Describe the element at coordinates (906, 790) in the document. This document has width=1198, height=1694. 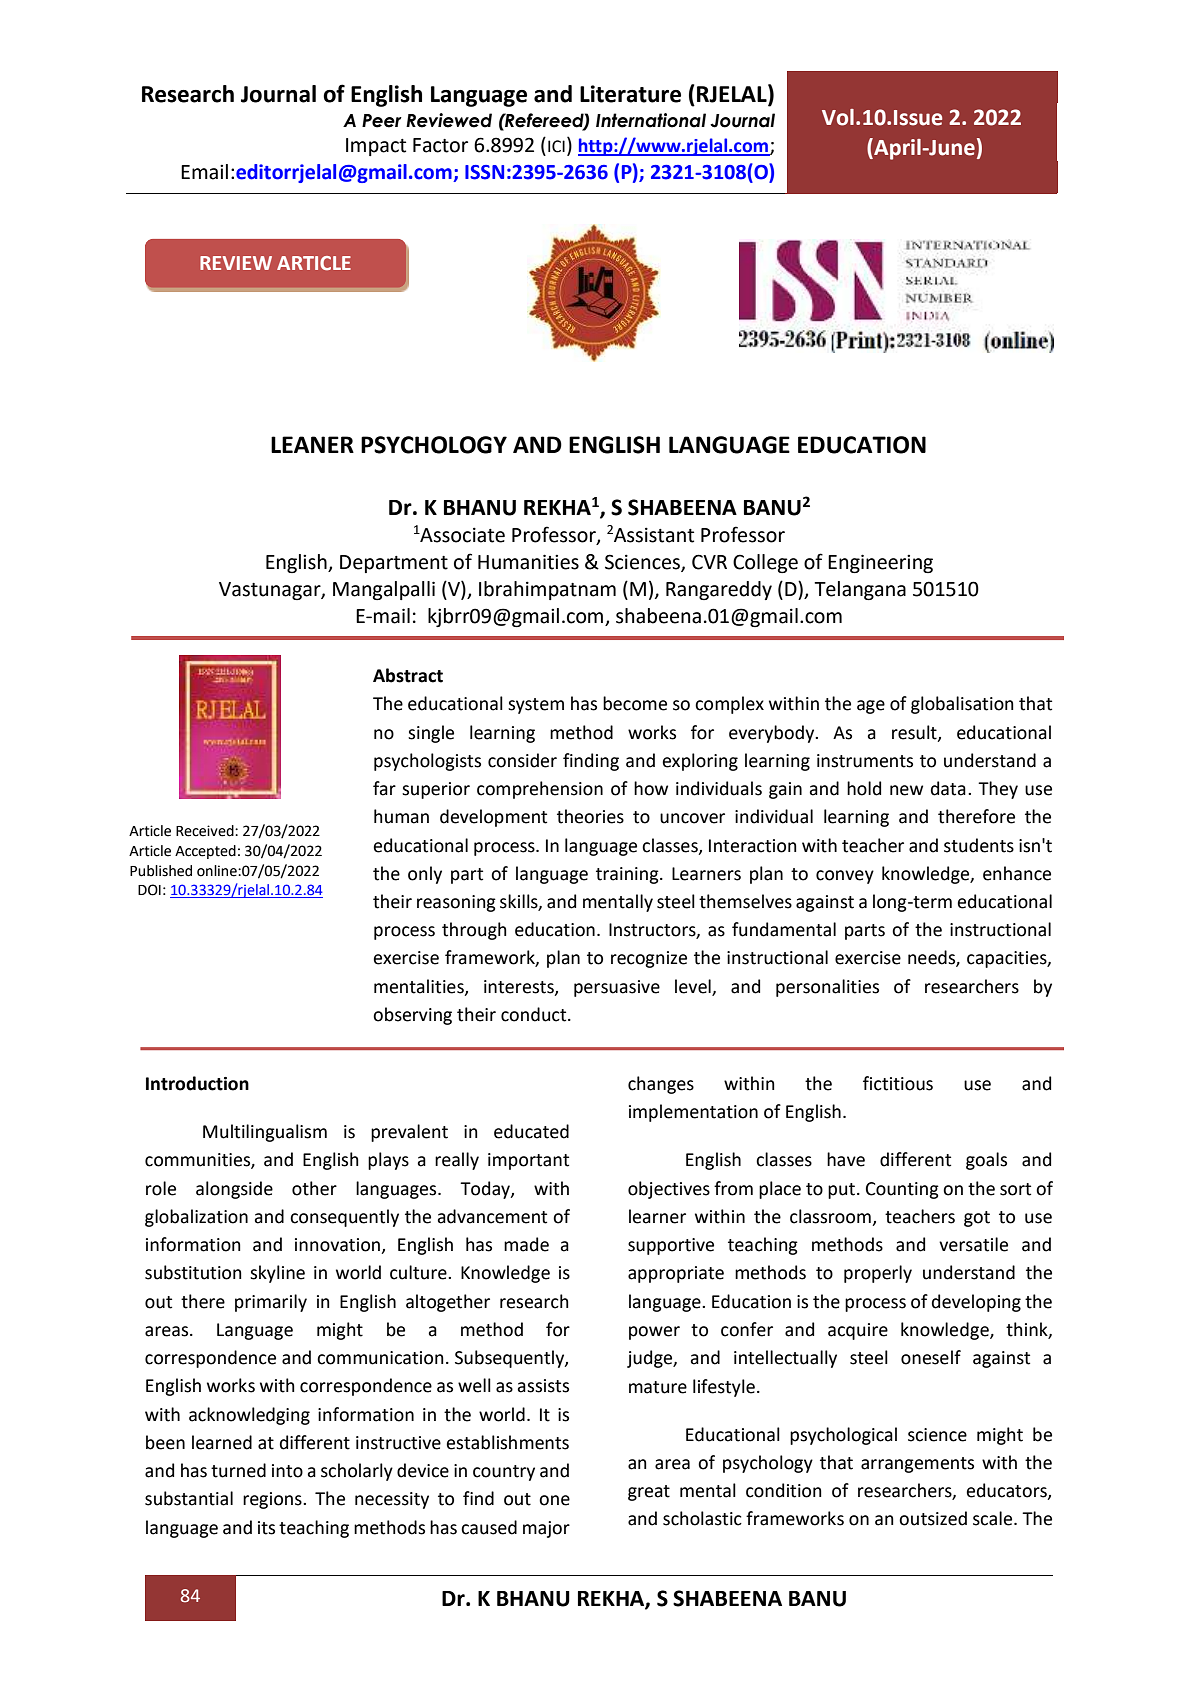
I see `new` at that location.
